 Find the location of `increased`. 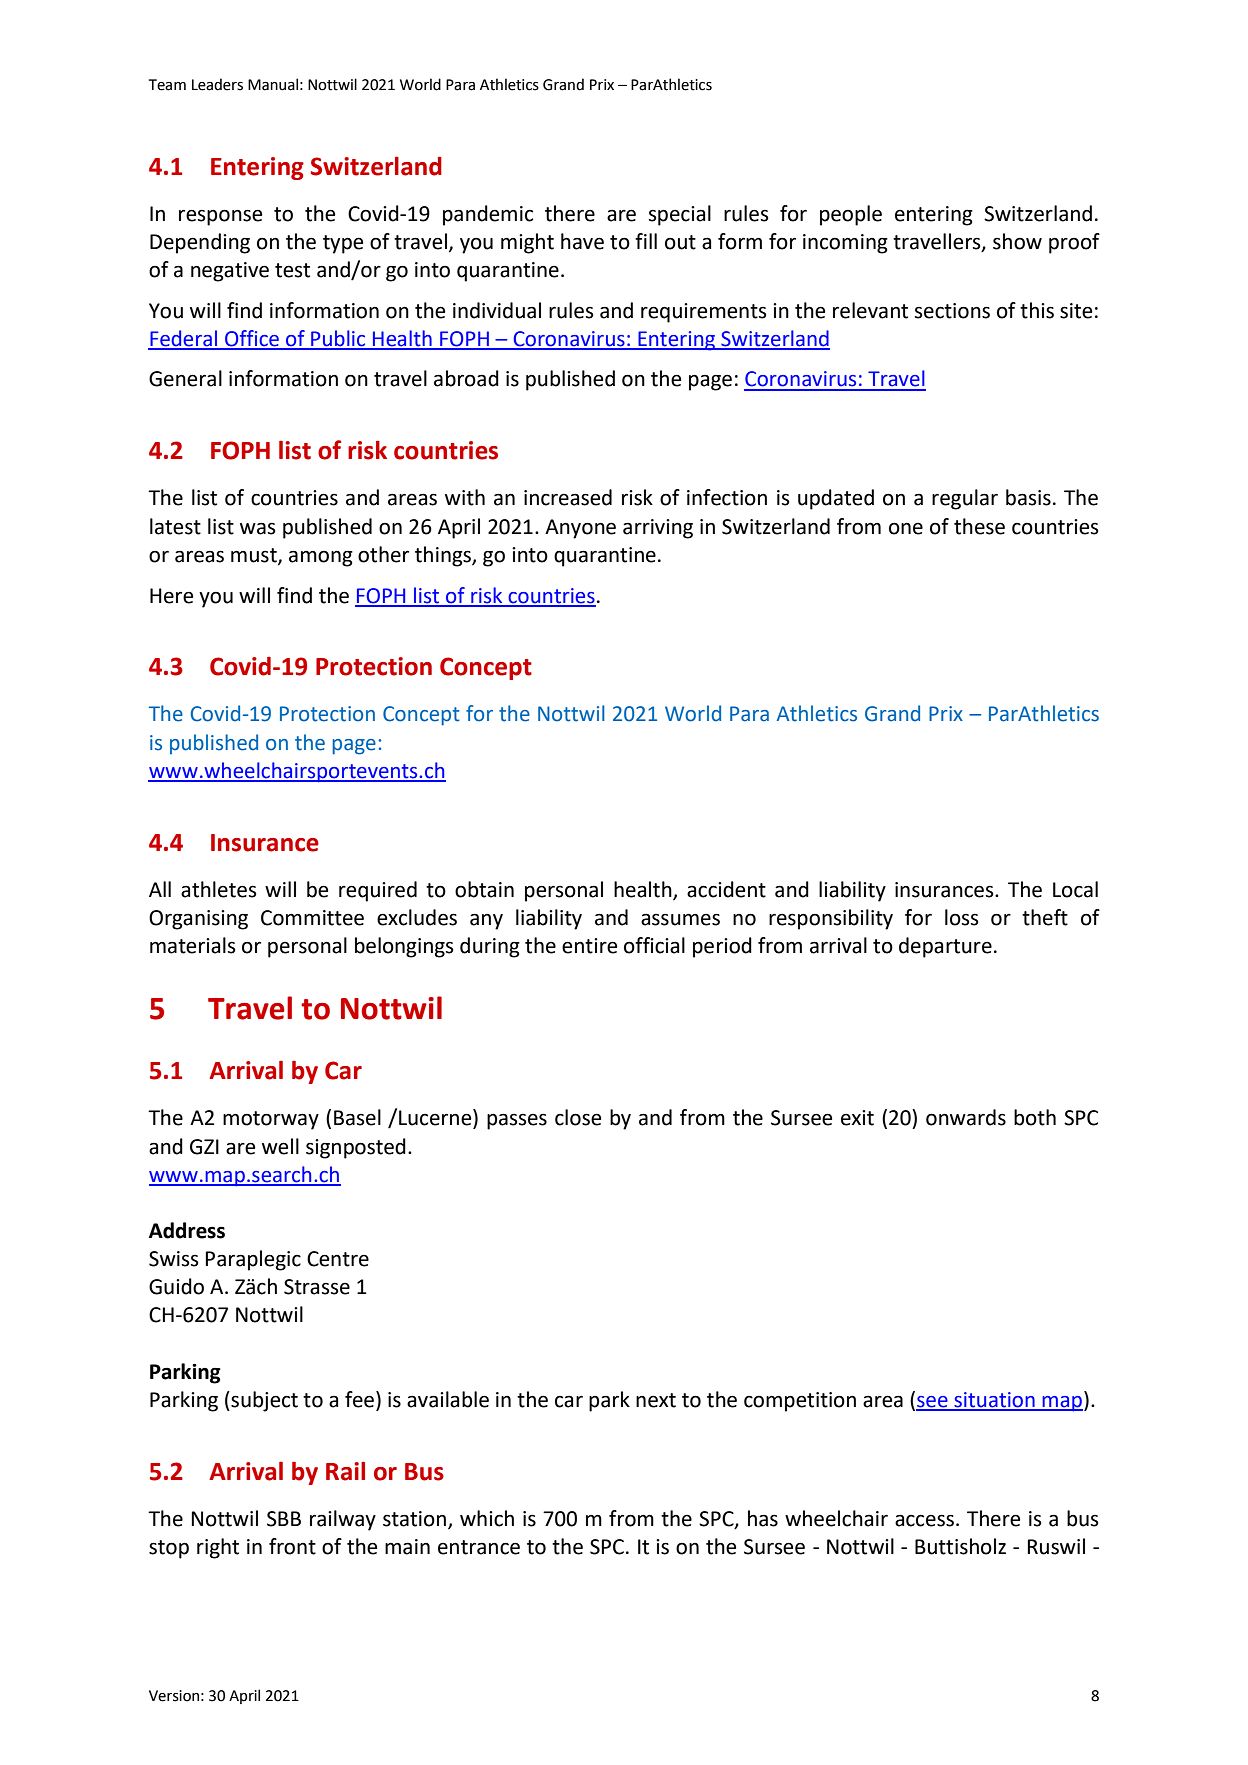

increased is located at coordinates (568, 497).
